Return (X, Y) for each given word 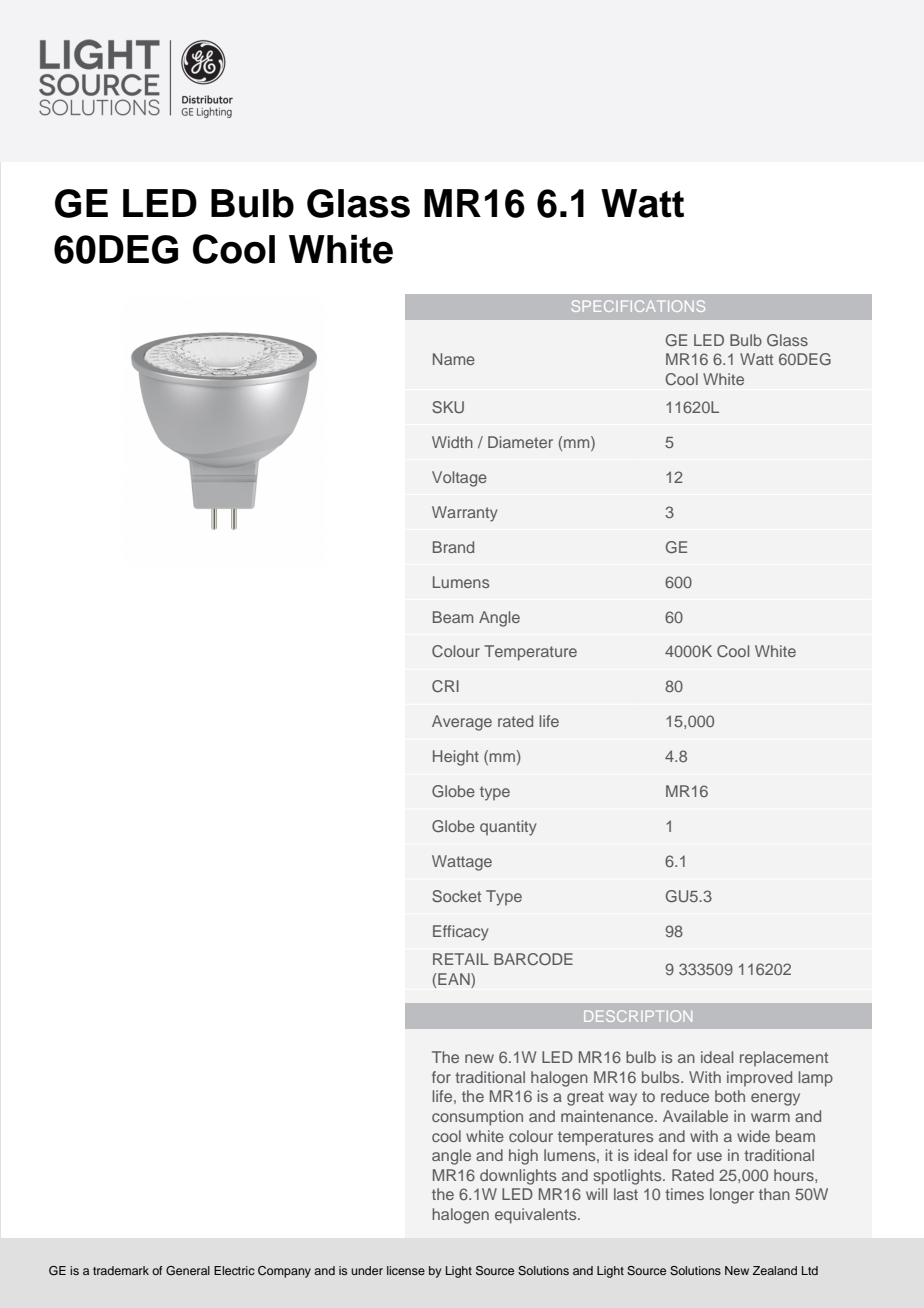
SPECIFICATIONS (638, 306)
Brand (453, 547)
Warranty (465, 514)
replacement (784, 1058)
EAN (454, 979)
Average (462, 723)
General (188, 1270)
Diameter (520, 442)
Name (454, 359)
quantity (508, 828)
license (406, 1270)
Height (456, 758)
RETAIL (461, 959)
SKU (448, 407)
